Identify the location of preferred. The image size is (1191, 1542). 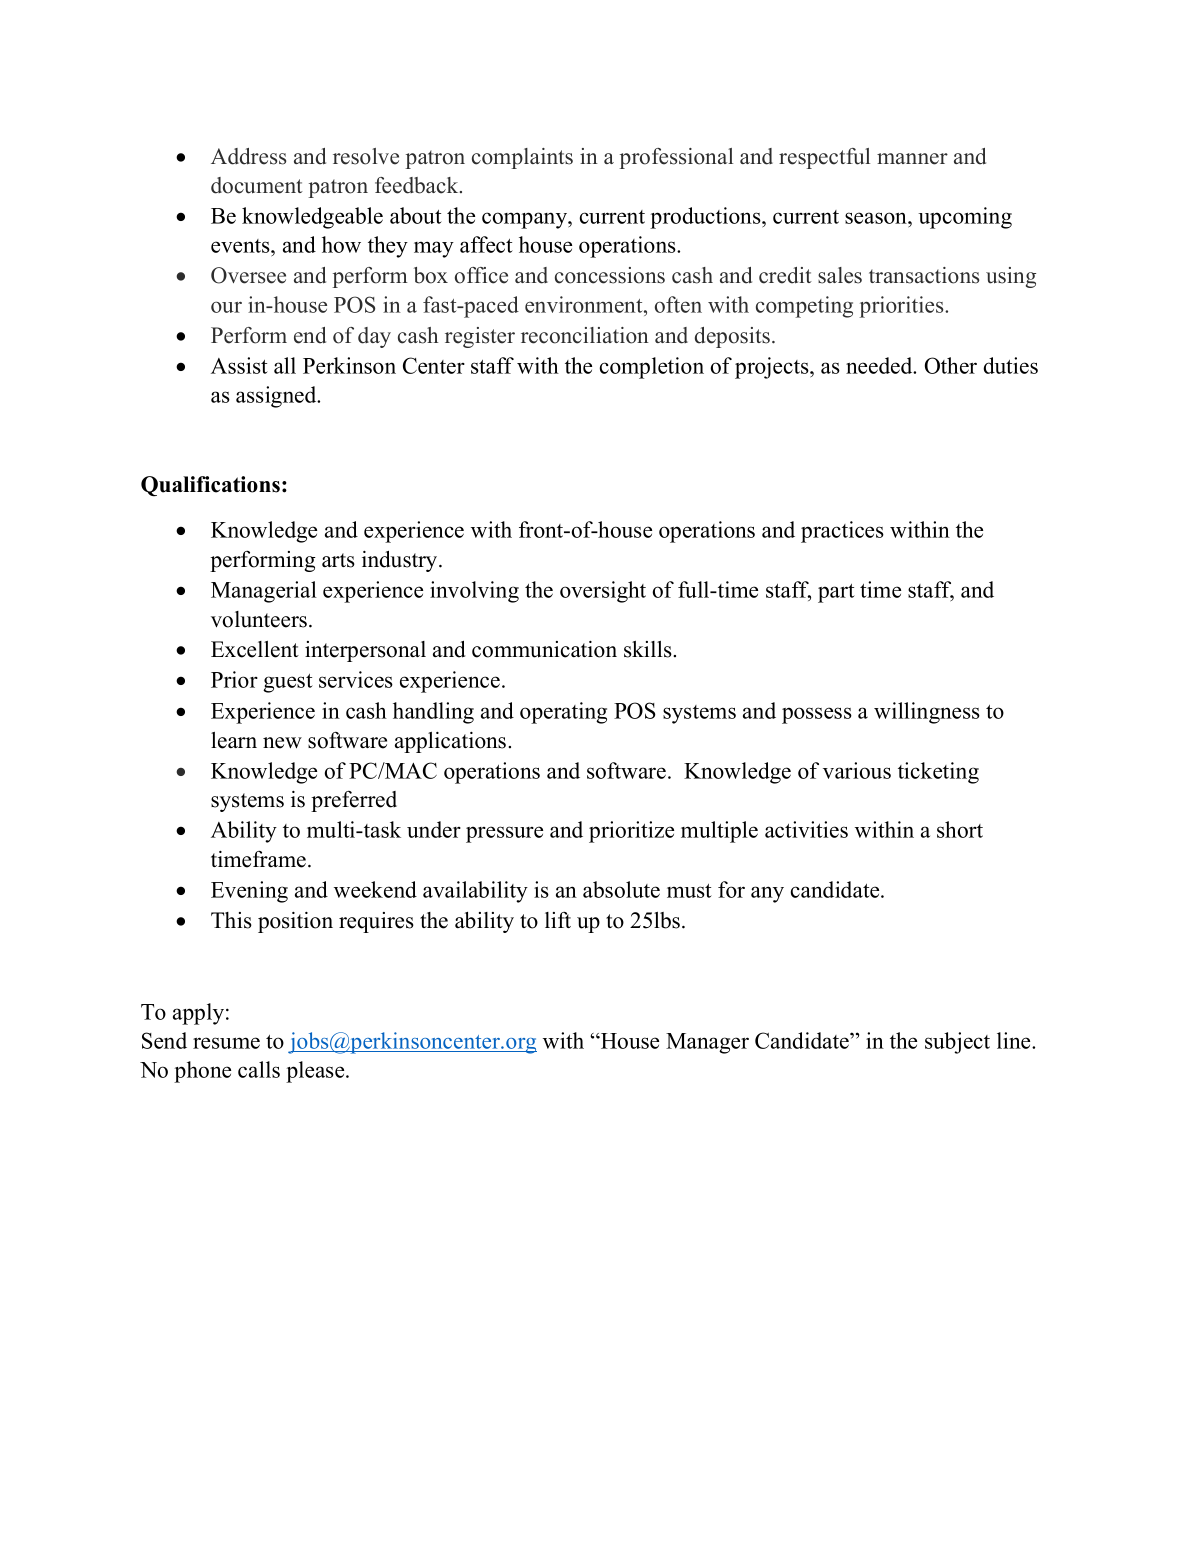
(354, 801).
